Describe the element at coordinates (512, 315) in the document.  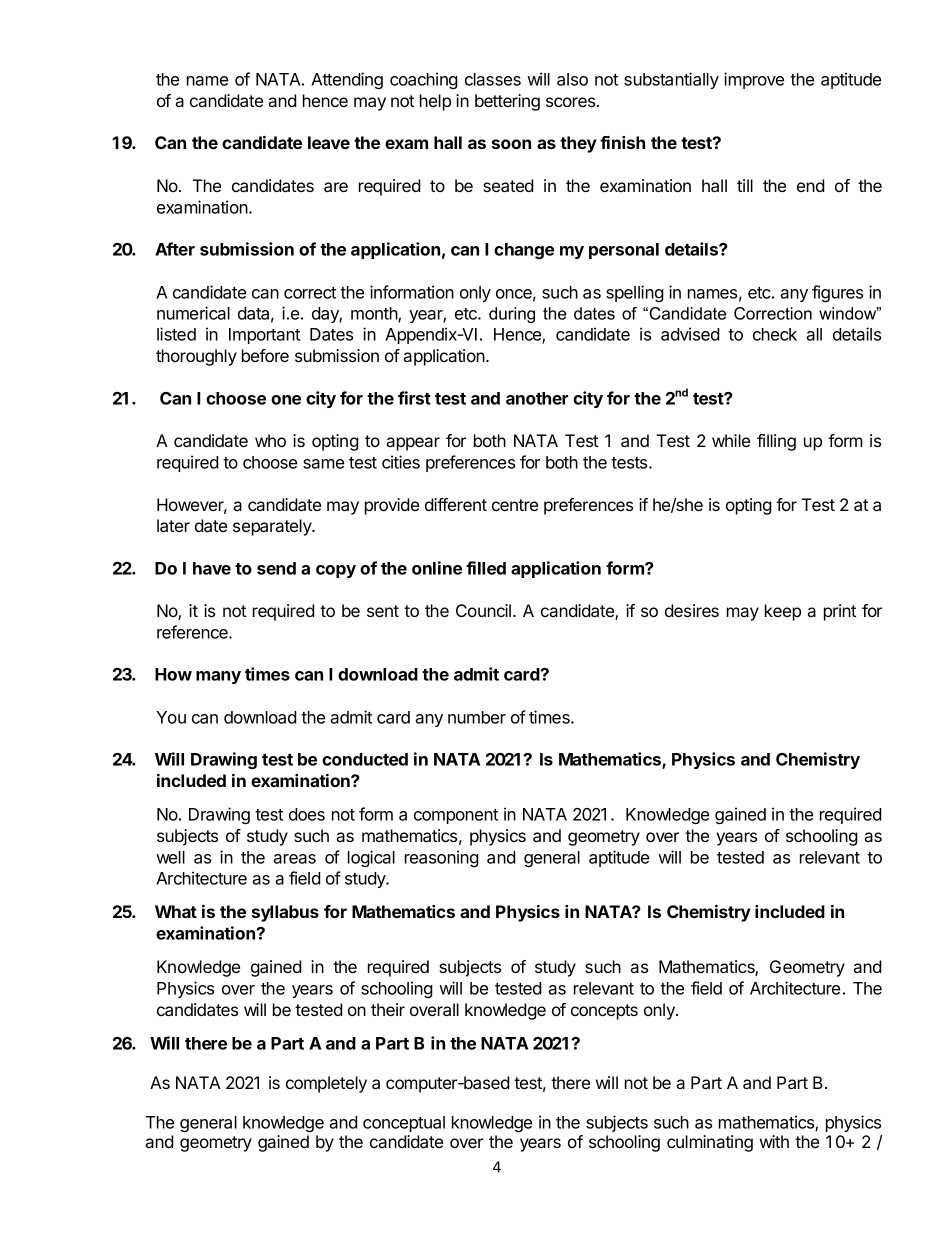
I see `during` at that location.
